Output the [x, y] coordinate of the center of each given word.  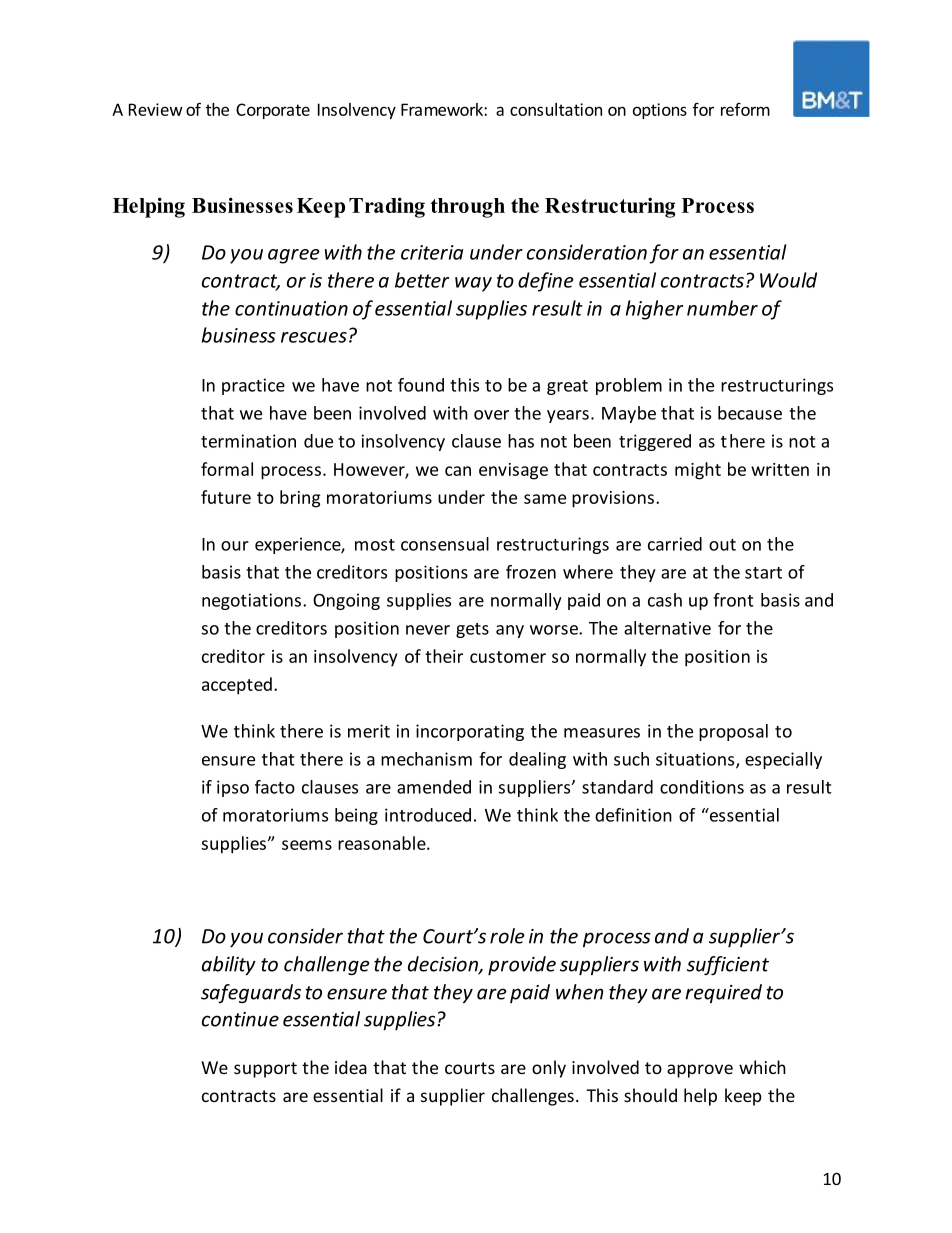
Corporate [273, 111]
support [265, 1070]
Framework [443, 109]
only [549, 1069]
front [733, 600]
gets [472, 630]
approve [700, 1071]
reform [745, 109]
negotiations [253, 601]
